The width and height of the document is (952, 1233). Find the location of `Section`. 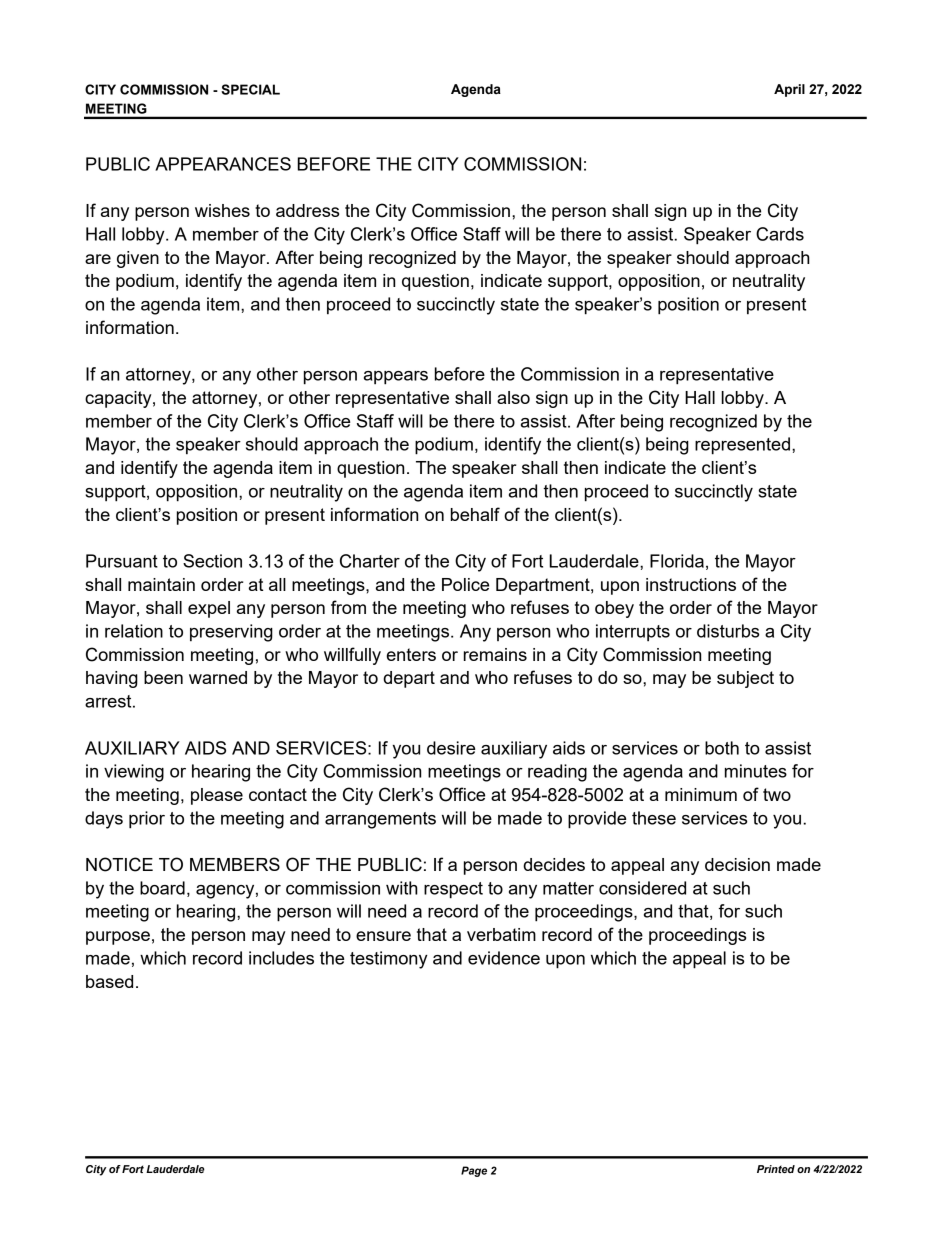

Section is located at coordinates (212, 561).
